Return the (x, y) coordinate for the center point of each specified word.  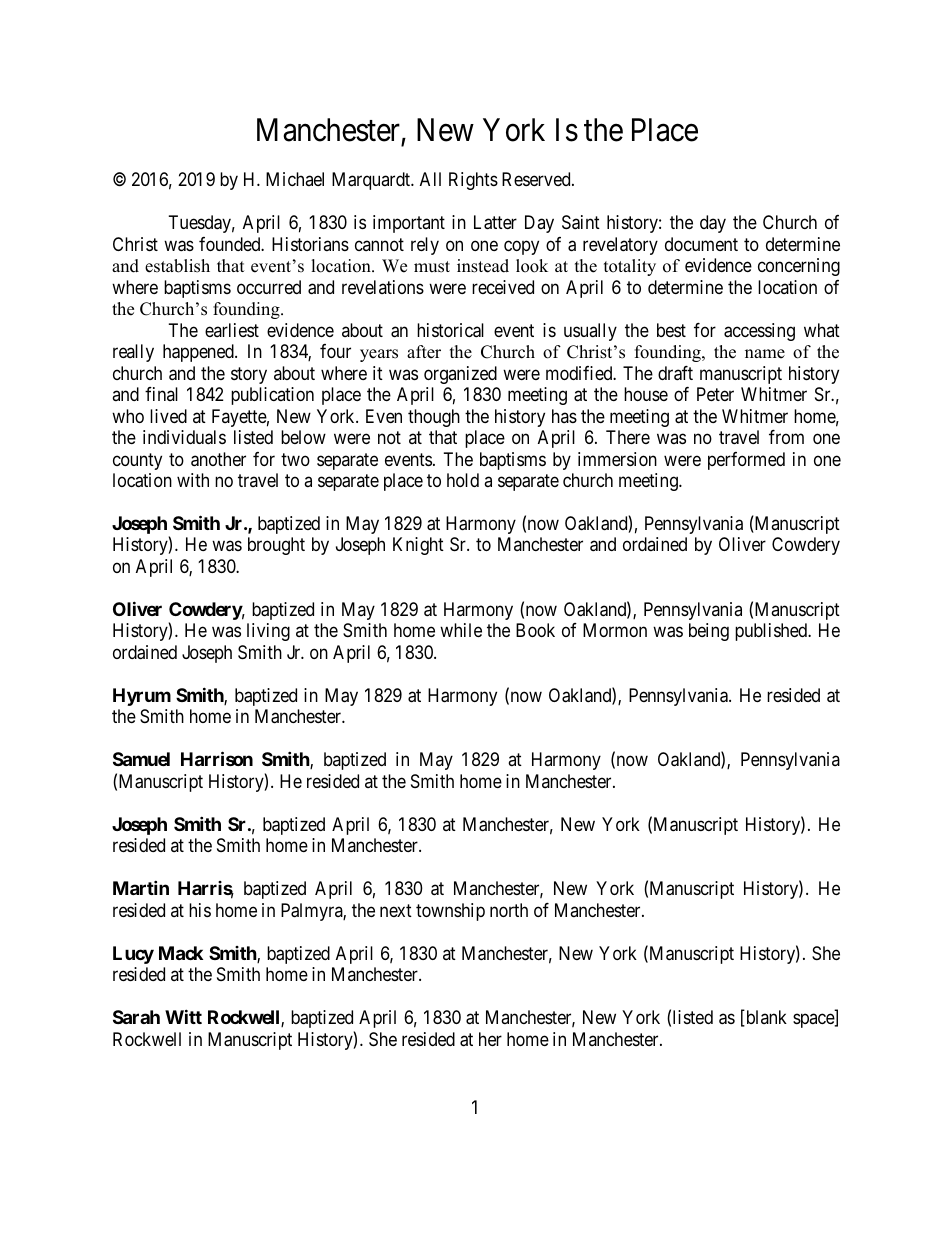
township (450, 912)
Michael (295, 179)
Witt (183, 1016)
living (268, 632)
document (701, 244)
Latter (495, 222)
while (461, 630)
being (709, 632)
